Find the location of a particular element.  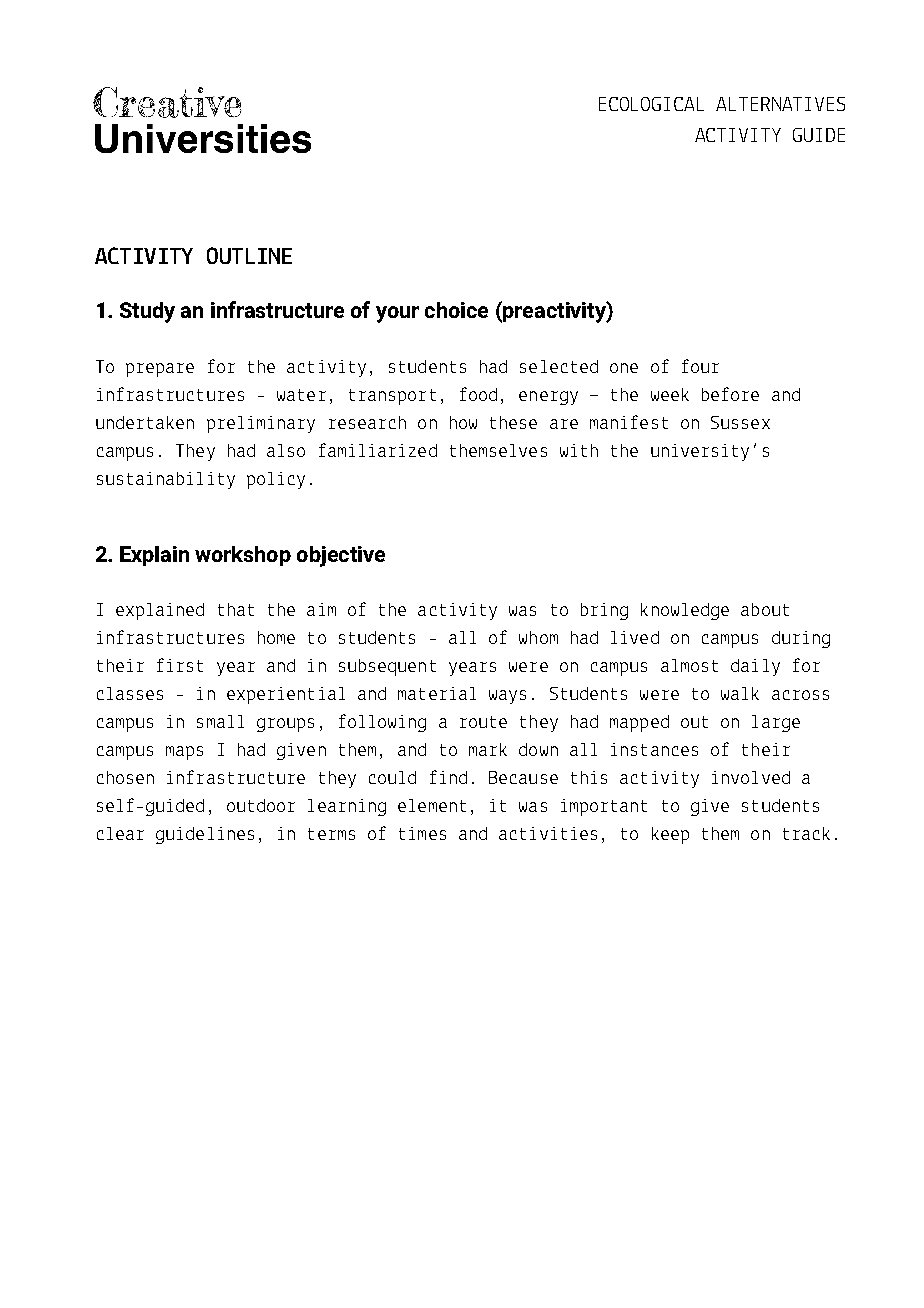

element is located at coordinates (432, 805).
